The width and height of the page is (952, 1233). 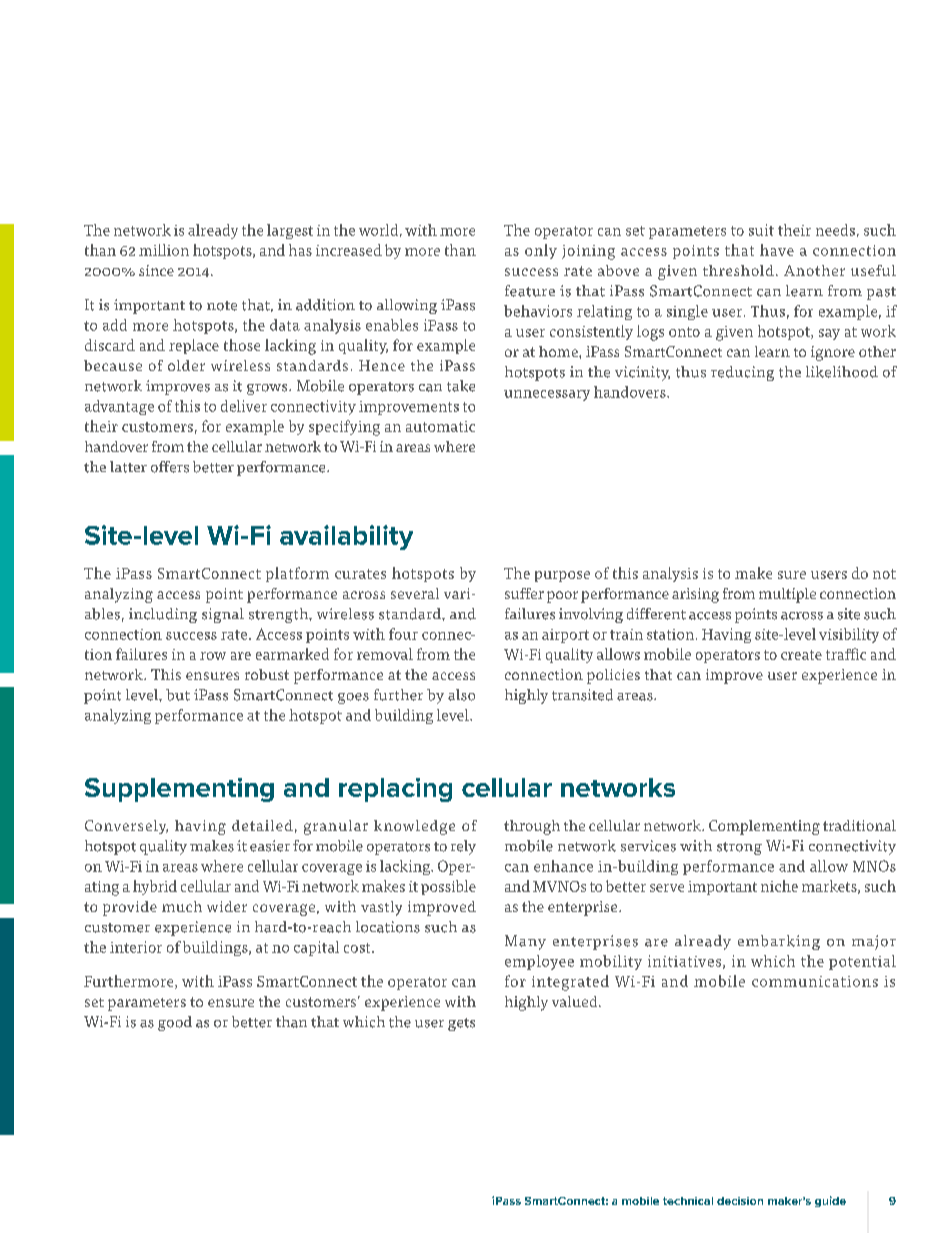 What do you see at coordinates (532, 827) in the page?
I see `through` at bounding box center [532, 827].
